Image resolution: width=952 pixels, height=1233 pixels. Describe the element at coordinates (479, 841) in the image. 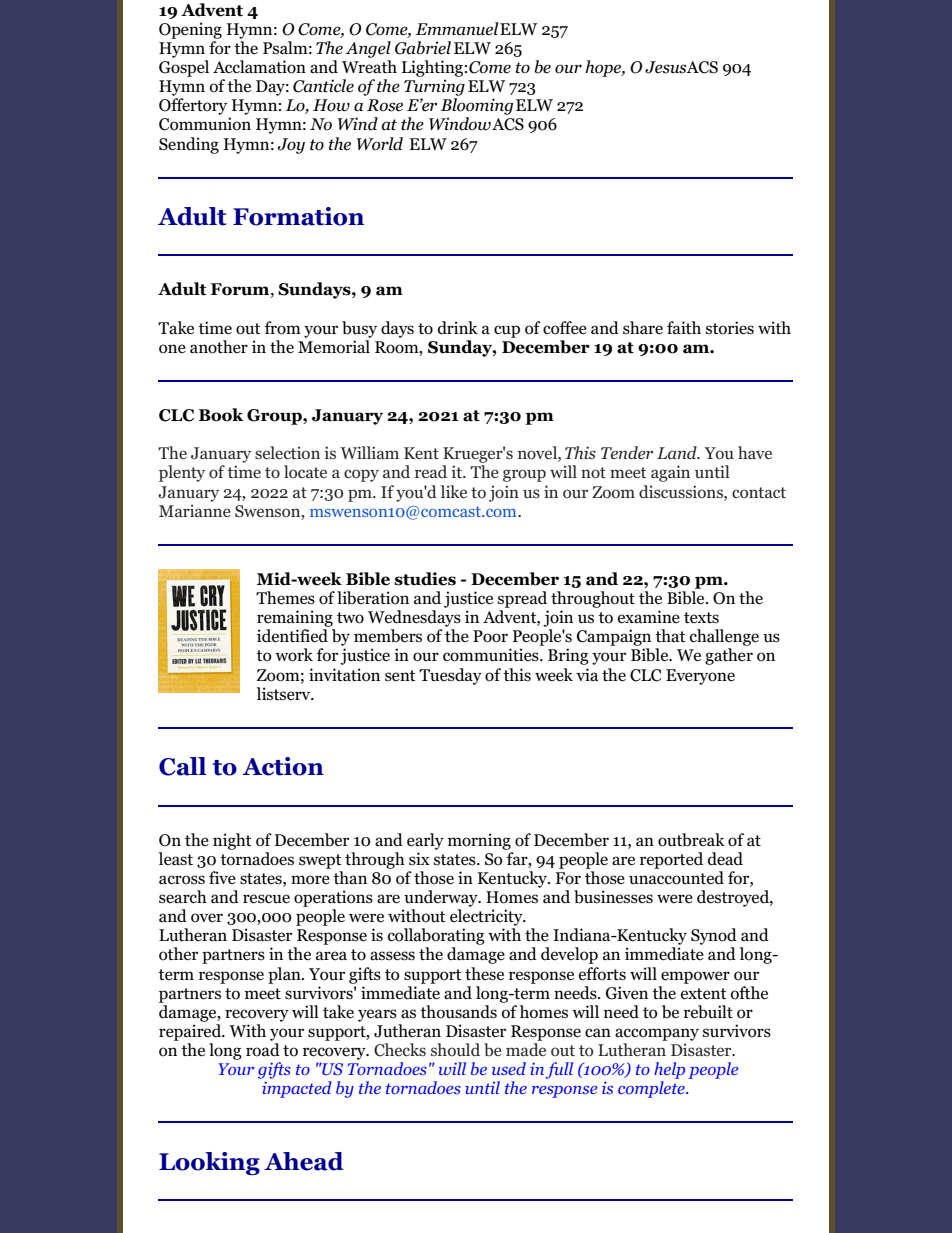

I see `morning` at that location.
